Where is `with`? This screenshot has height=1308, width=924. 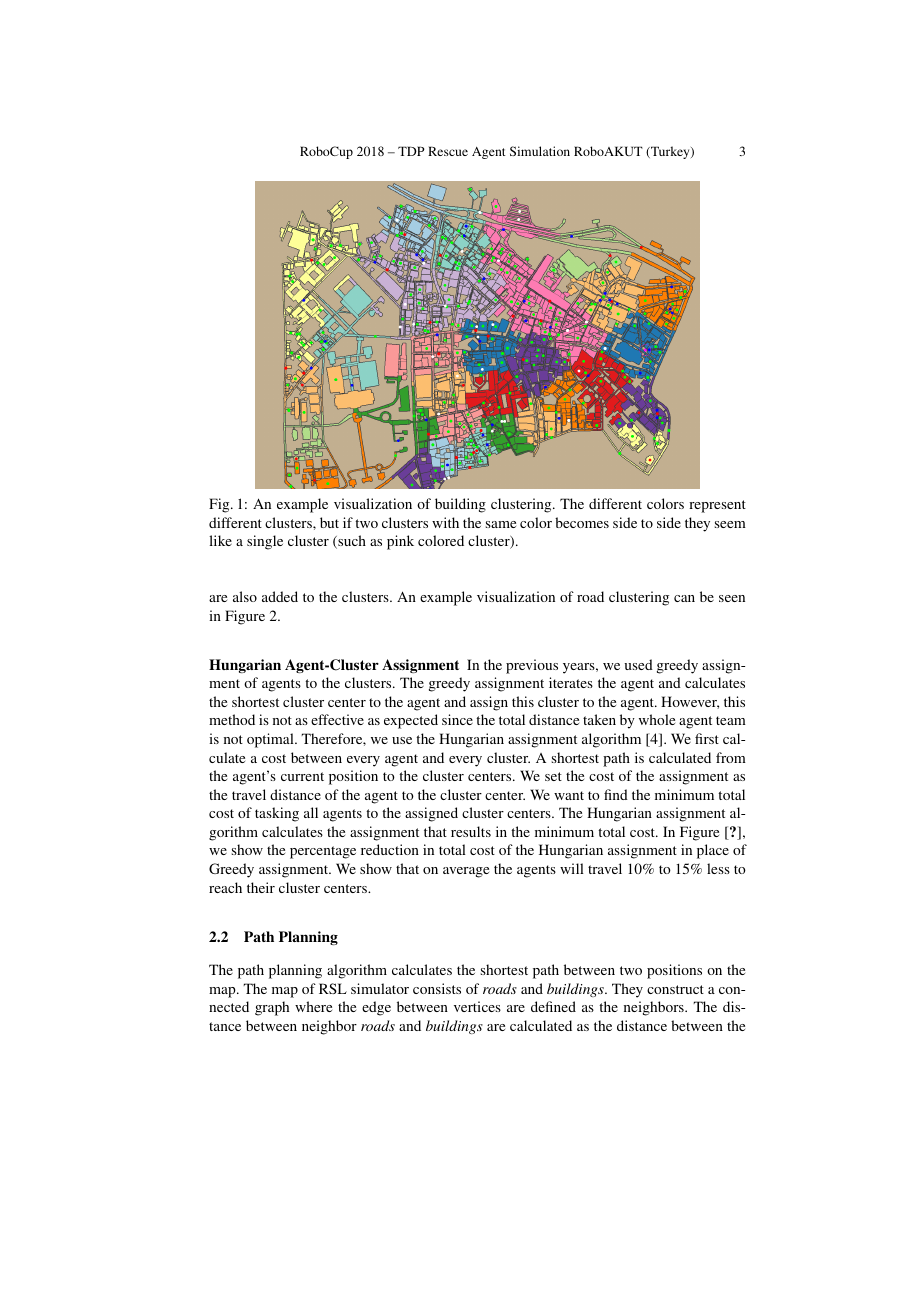 with is located at coordinates (445, 522).
